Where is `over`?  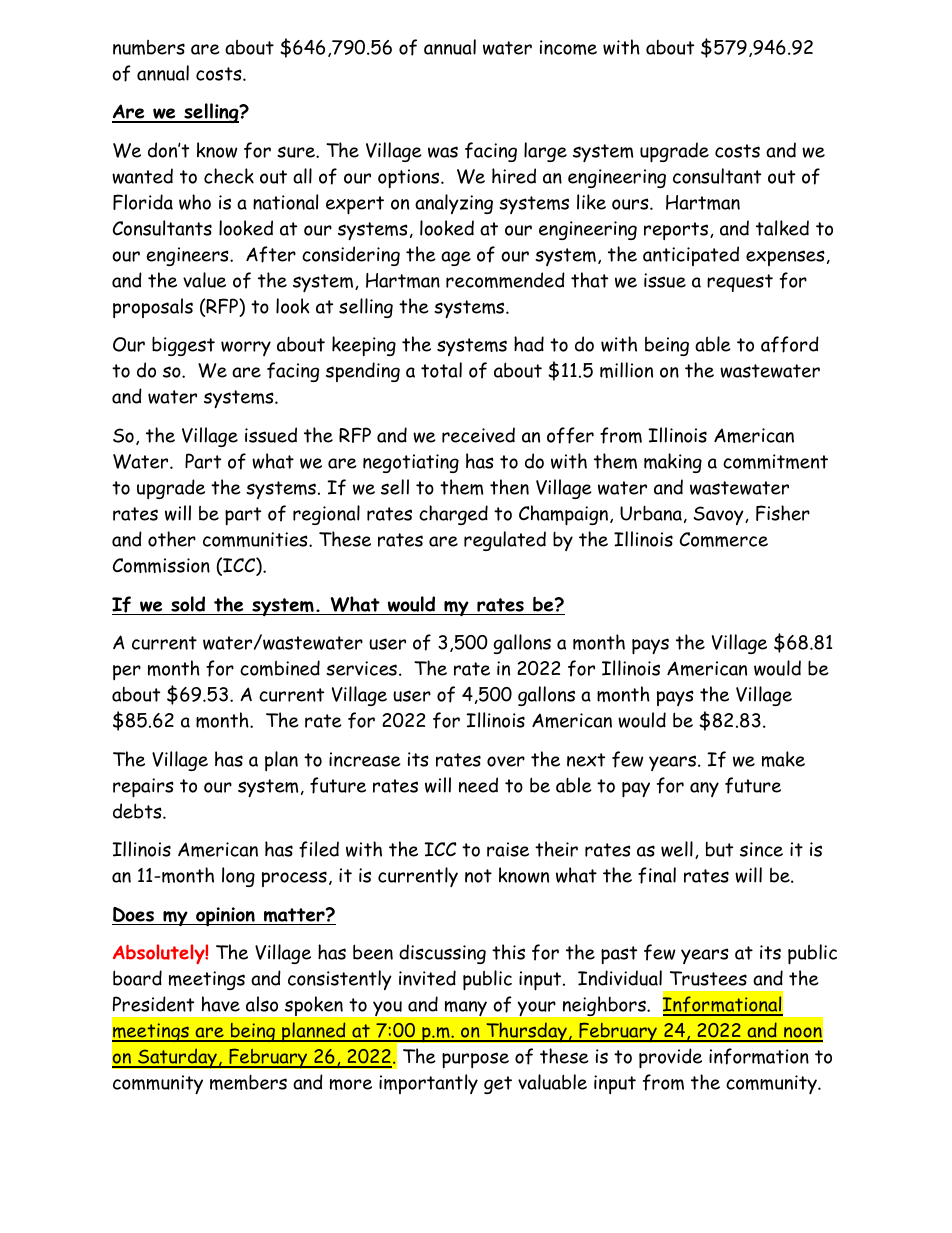
over is located at coordinates (506, 761).
